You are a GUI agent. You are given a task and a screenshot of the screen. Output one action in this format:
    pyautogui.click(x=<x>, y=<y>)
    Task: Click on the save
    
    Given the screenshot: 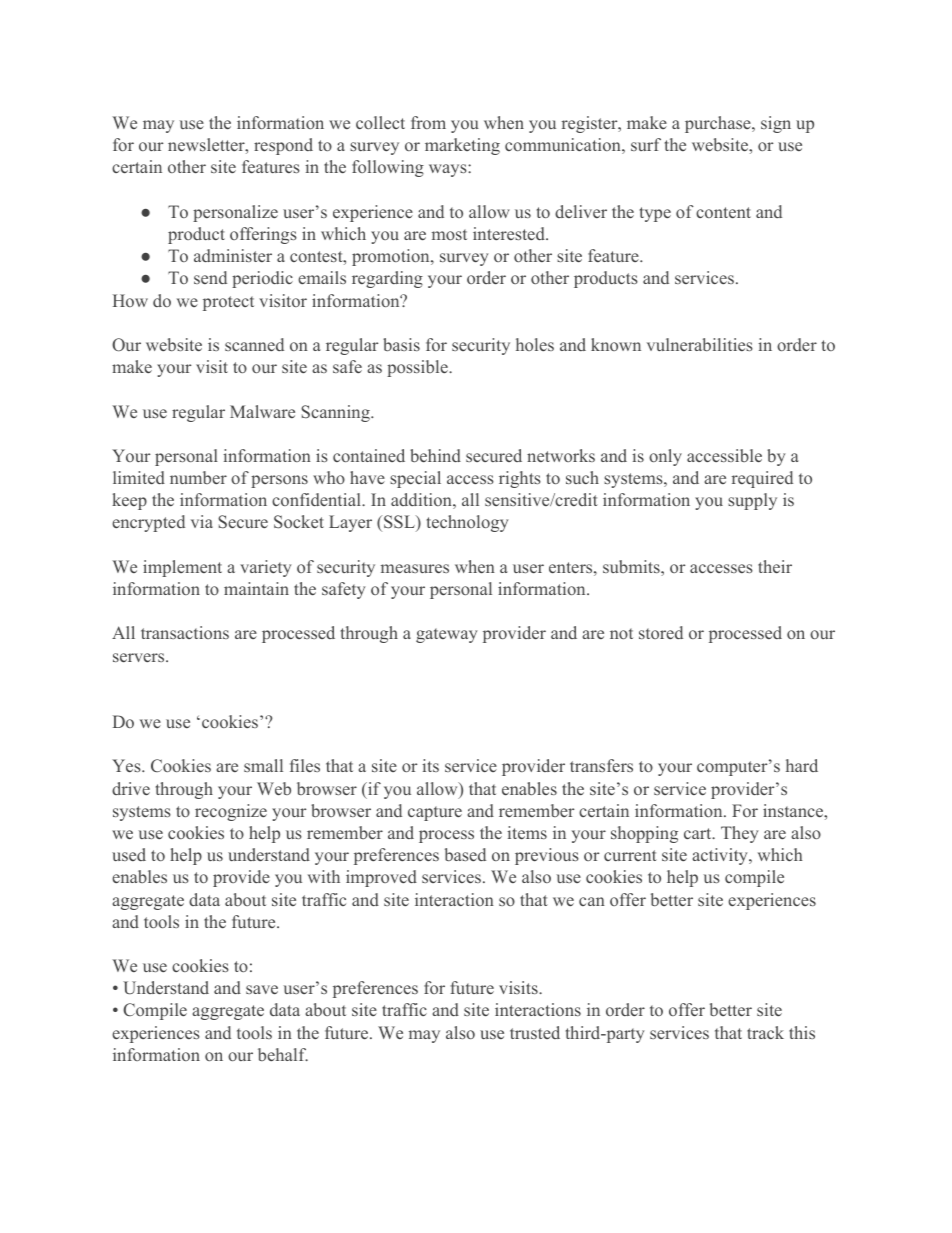 What is the action you would take?
    pyautogui.click(x=262, y=989)
